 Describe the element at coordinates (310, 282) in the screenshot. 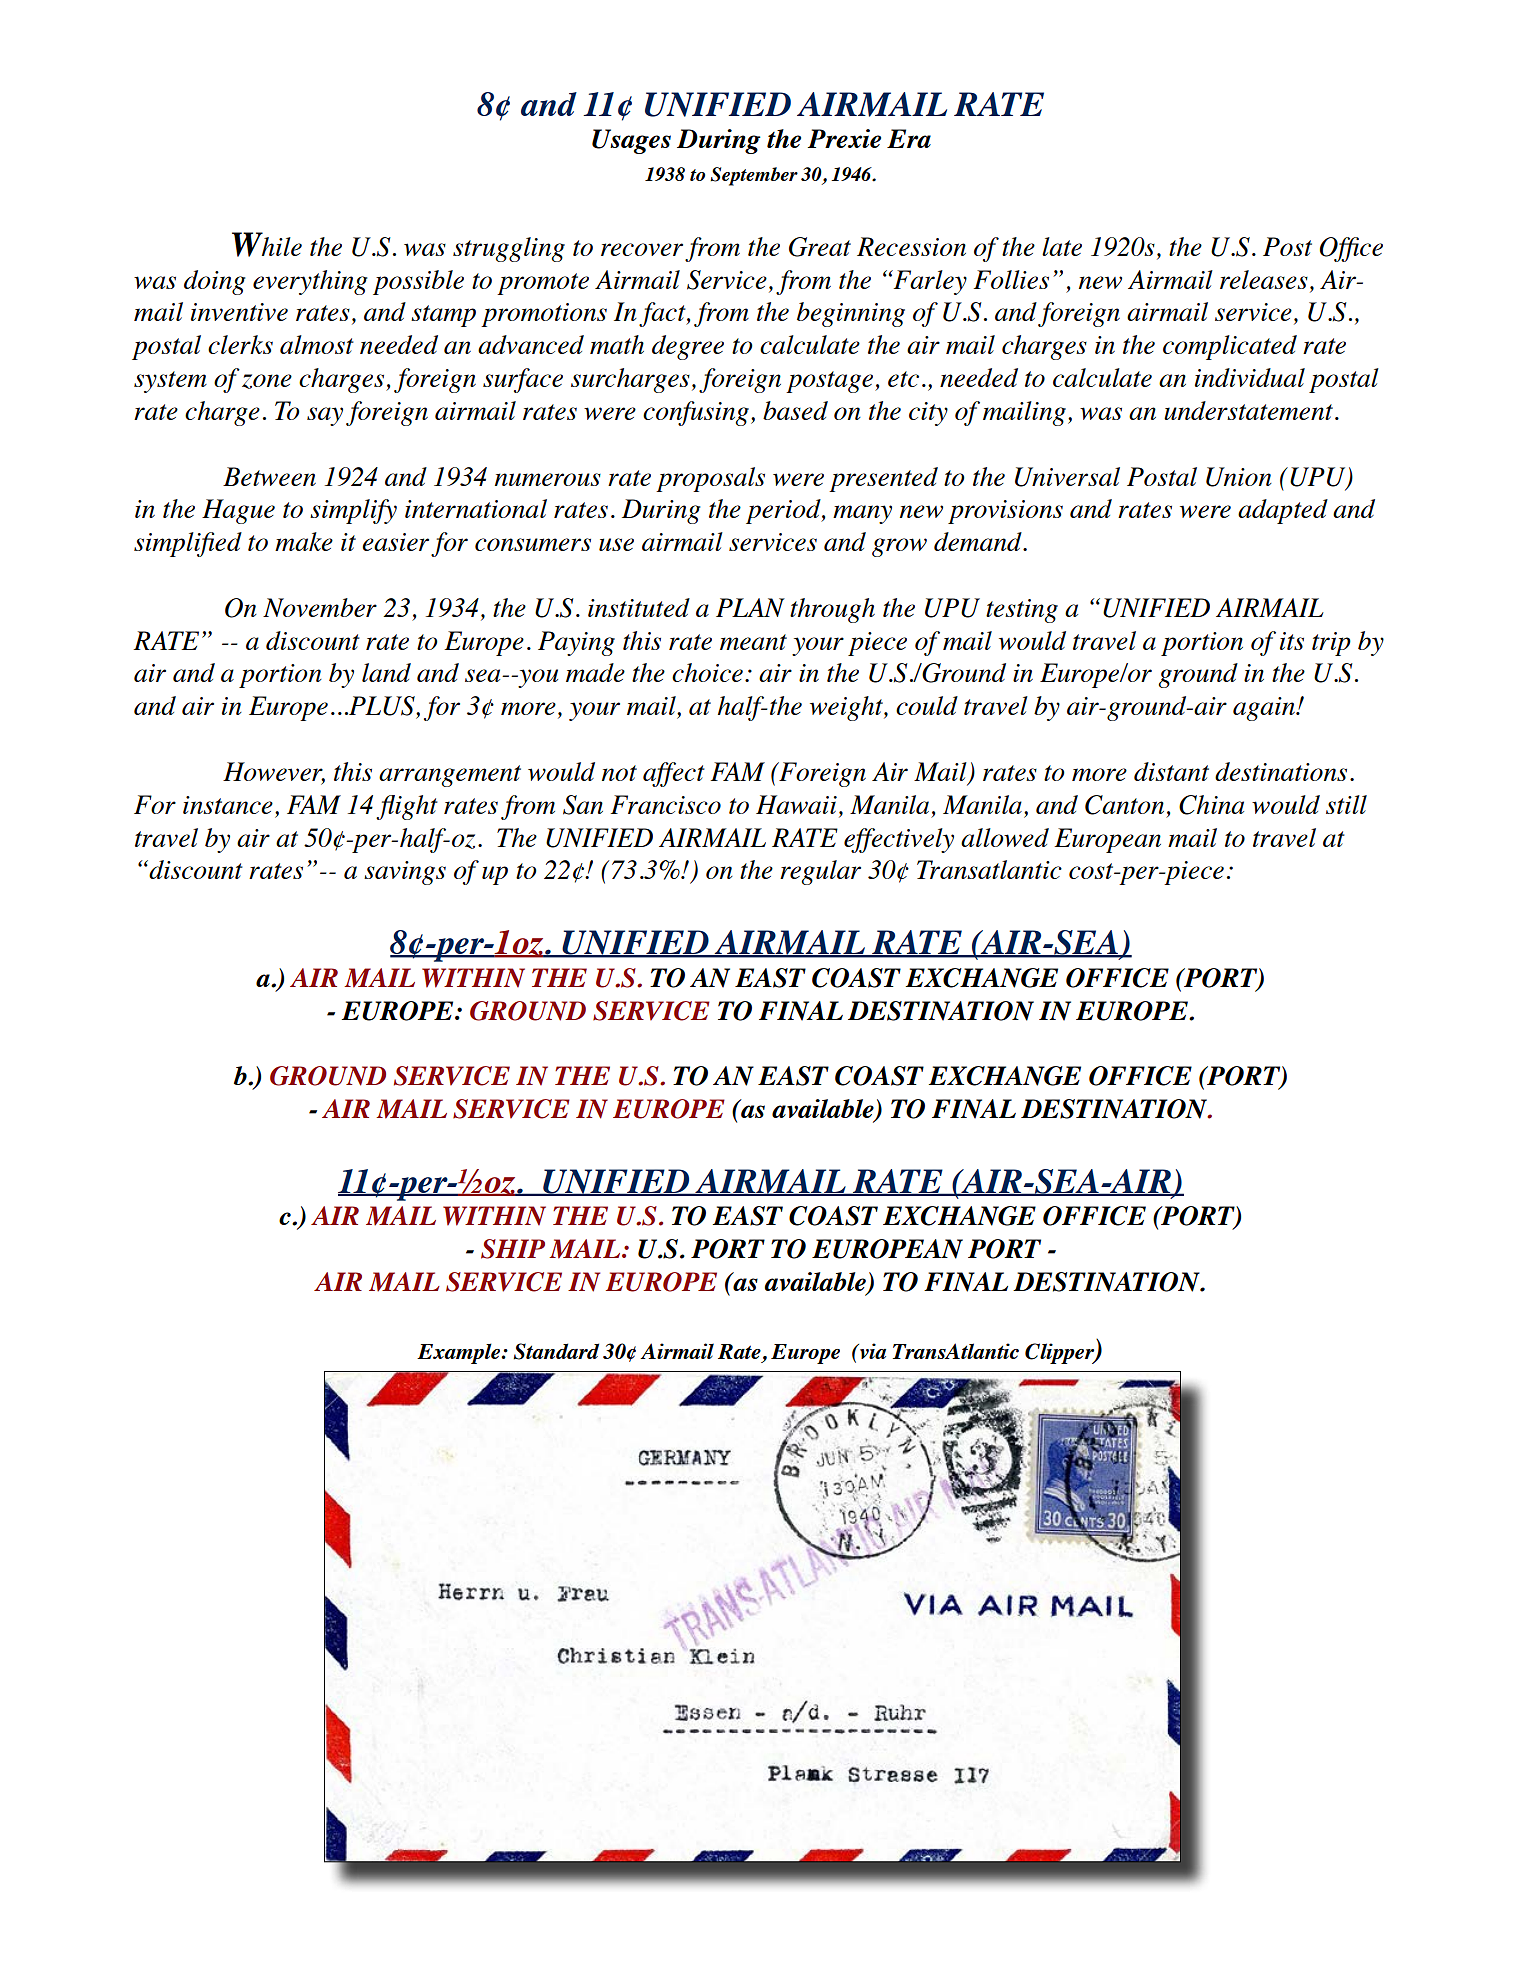

I see `everything` at that location.
